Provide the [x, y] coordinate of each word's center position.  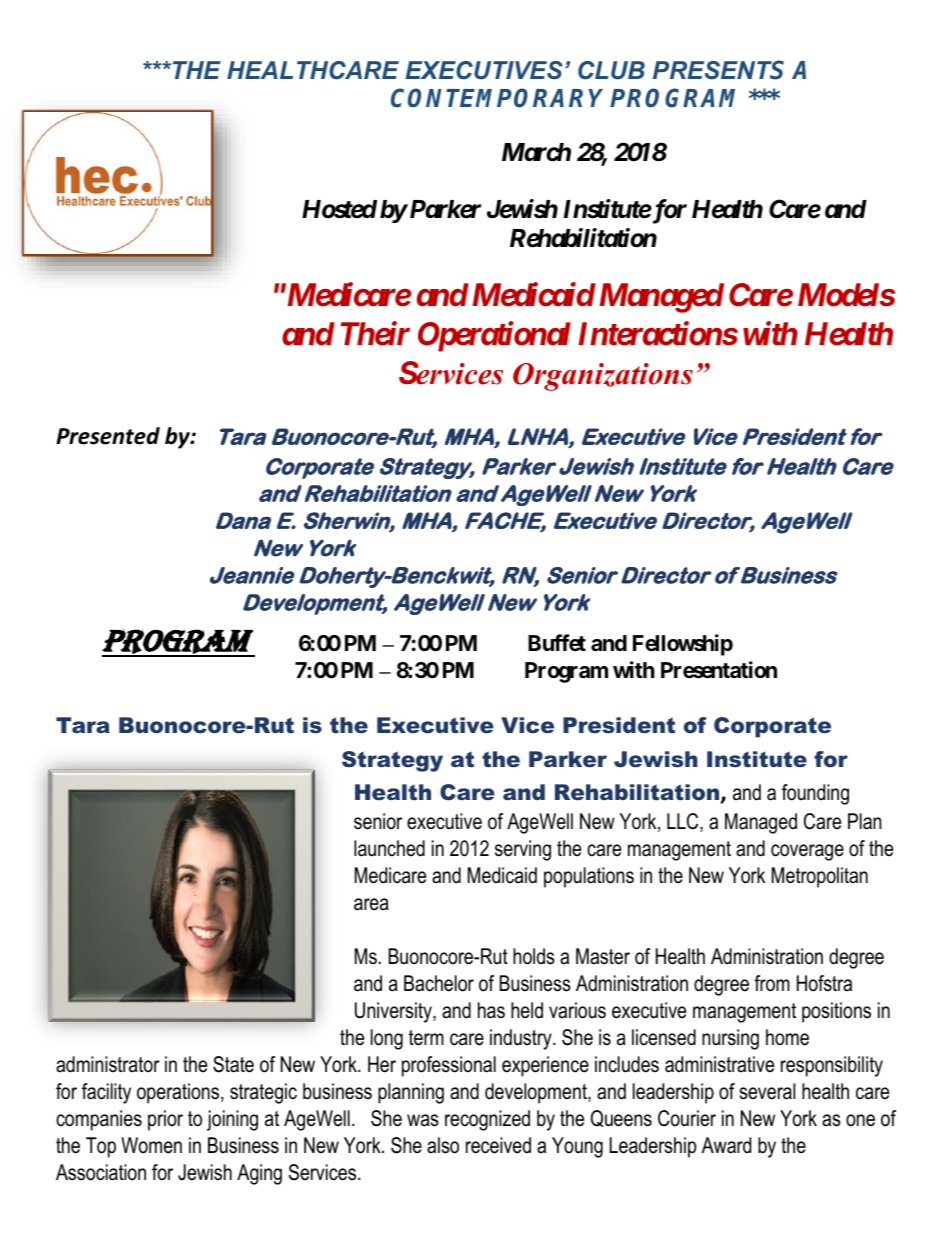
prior [165, 1120]
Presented [108, 436]
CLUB [611, 70]
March [536, 152]
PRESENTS [718, 70]
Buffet [557, 643]
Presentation [719, 670]
